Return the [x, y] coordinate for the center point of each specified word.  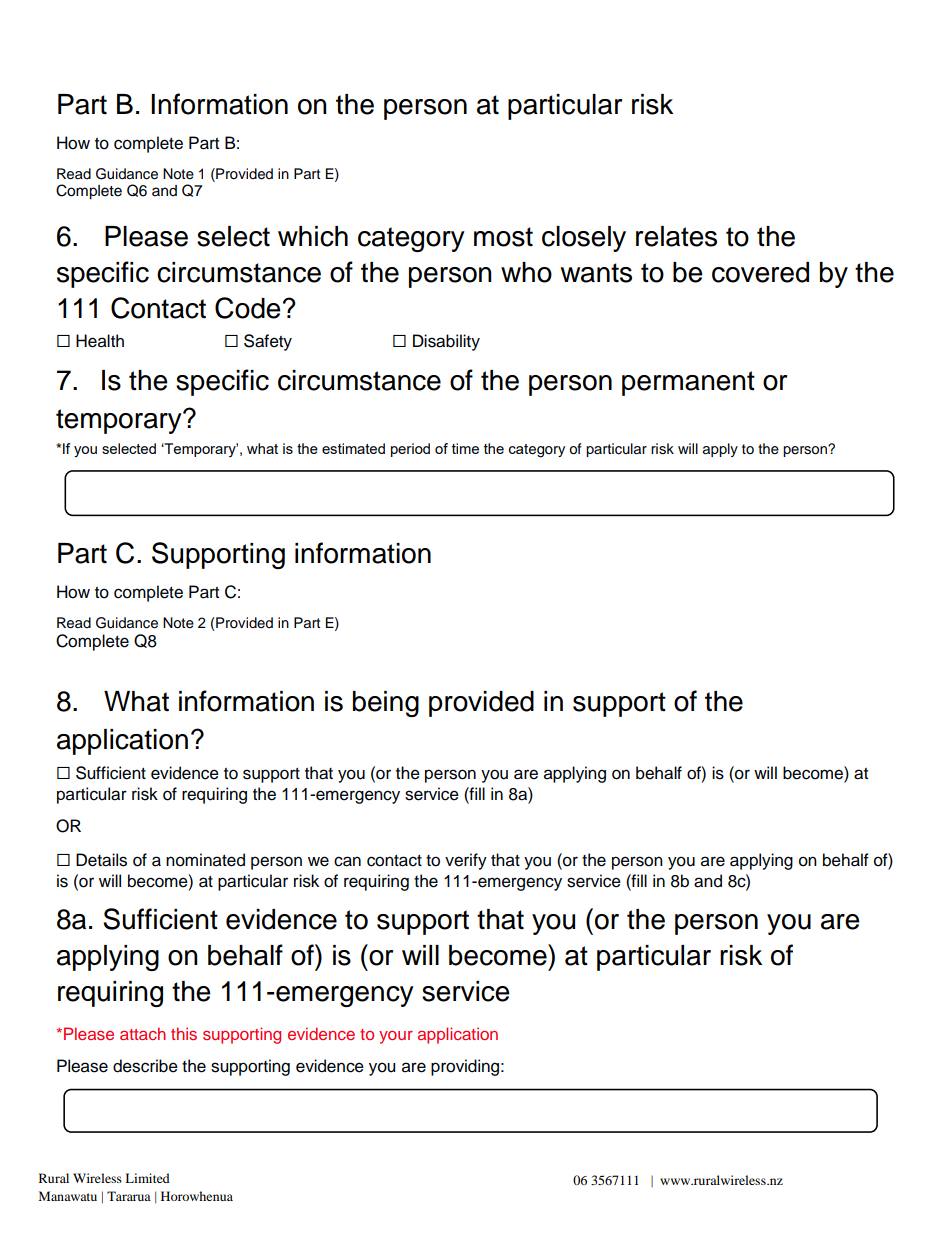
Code [248, 308]
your [396, 1037]
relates [676, 236]
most [503, 237]
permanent [688, 383]
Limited [147, 1178]
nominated [205, 860]
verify [466, 861]
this [184, 1033]
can [347, 861]
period [410, 450]
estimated [353, 448]
